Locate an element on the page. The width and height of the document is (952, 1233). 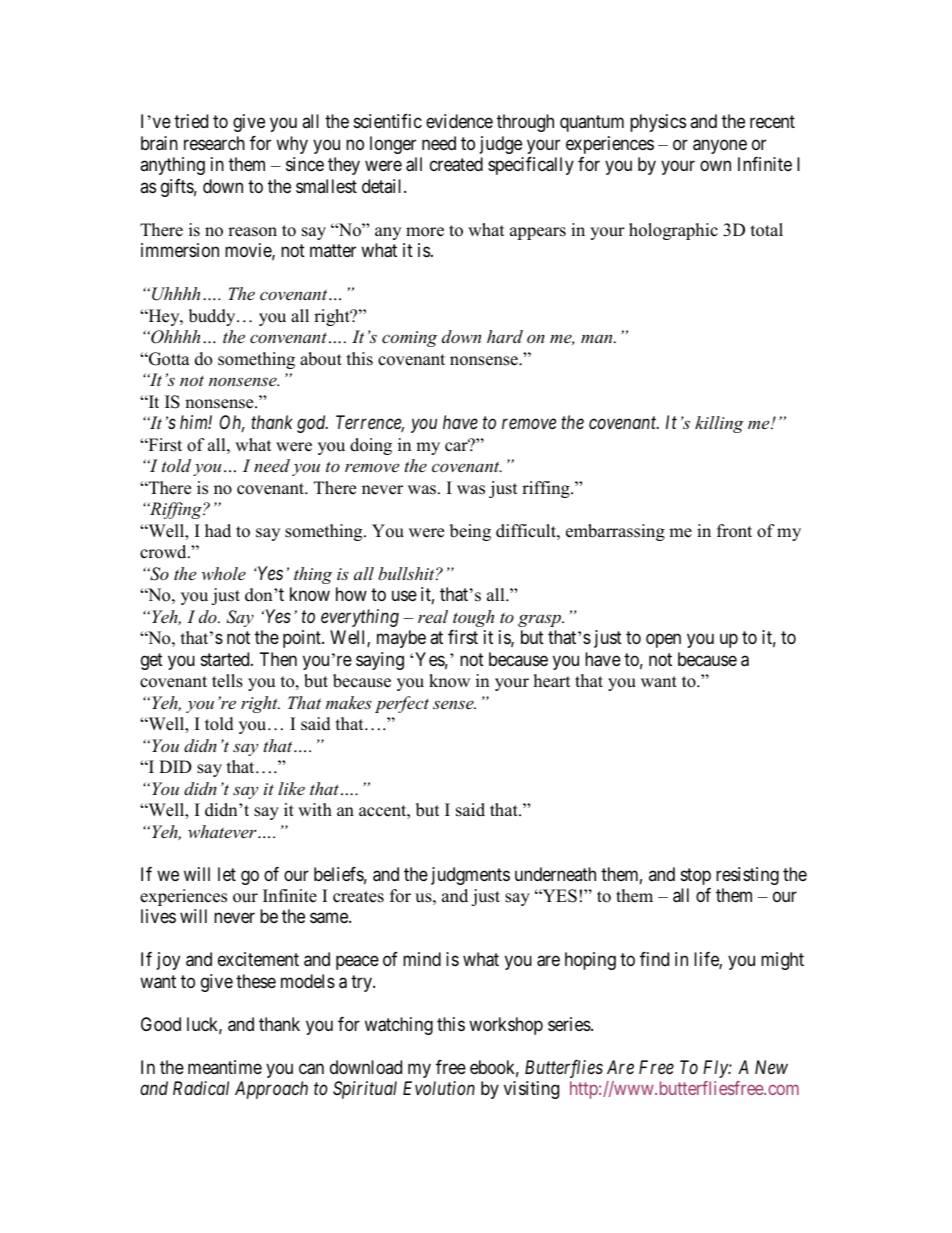
open is located at coordinates (663, 641).
